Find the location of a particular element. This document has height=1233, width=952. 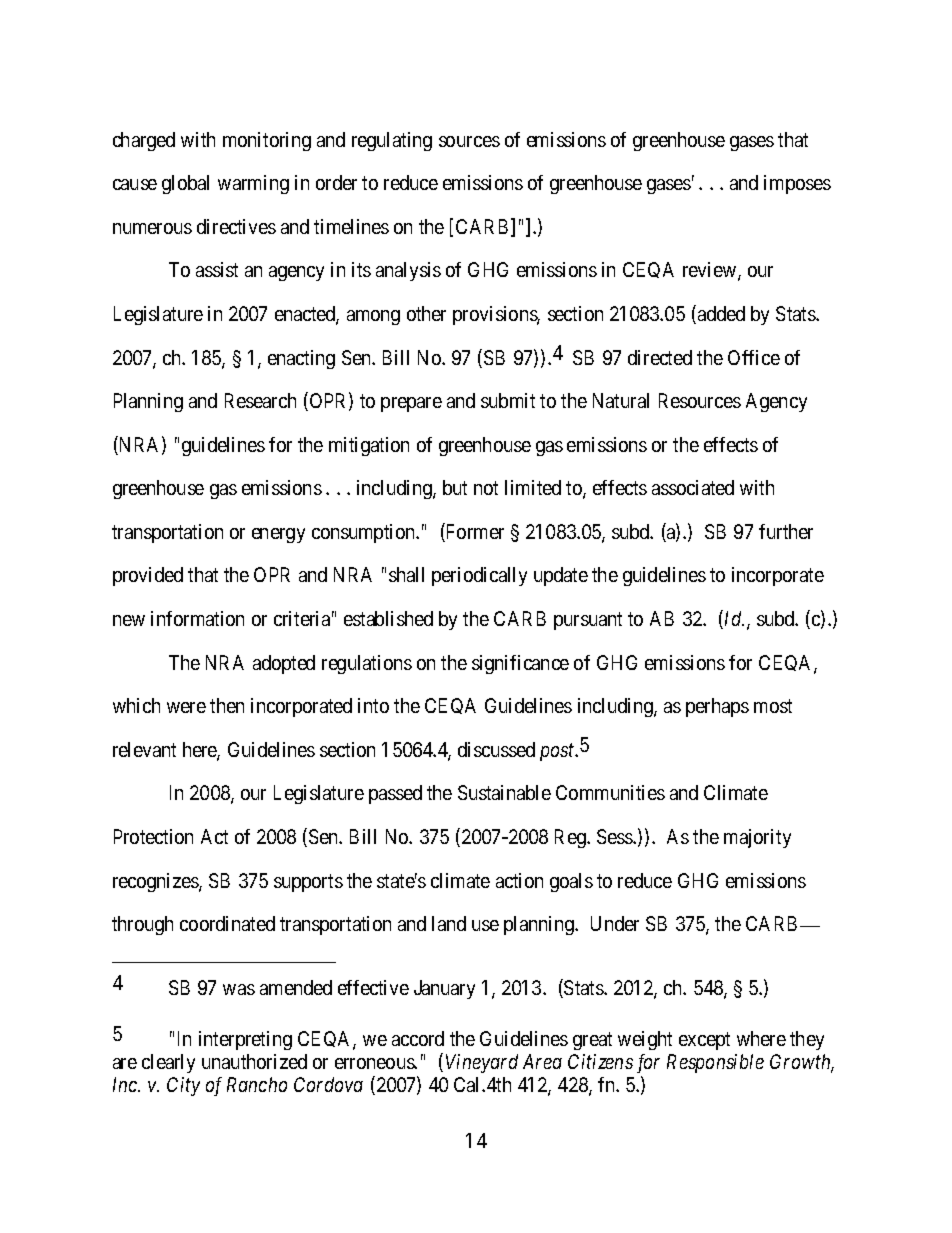

action is located at coordinates (519, 880).
